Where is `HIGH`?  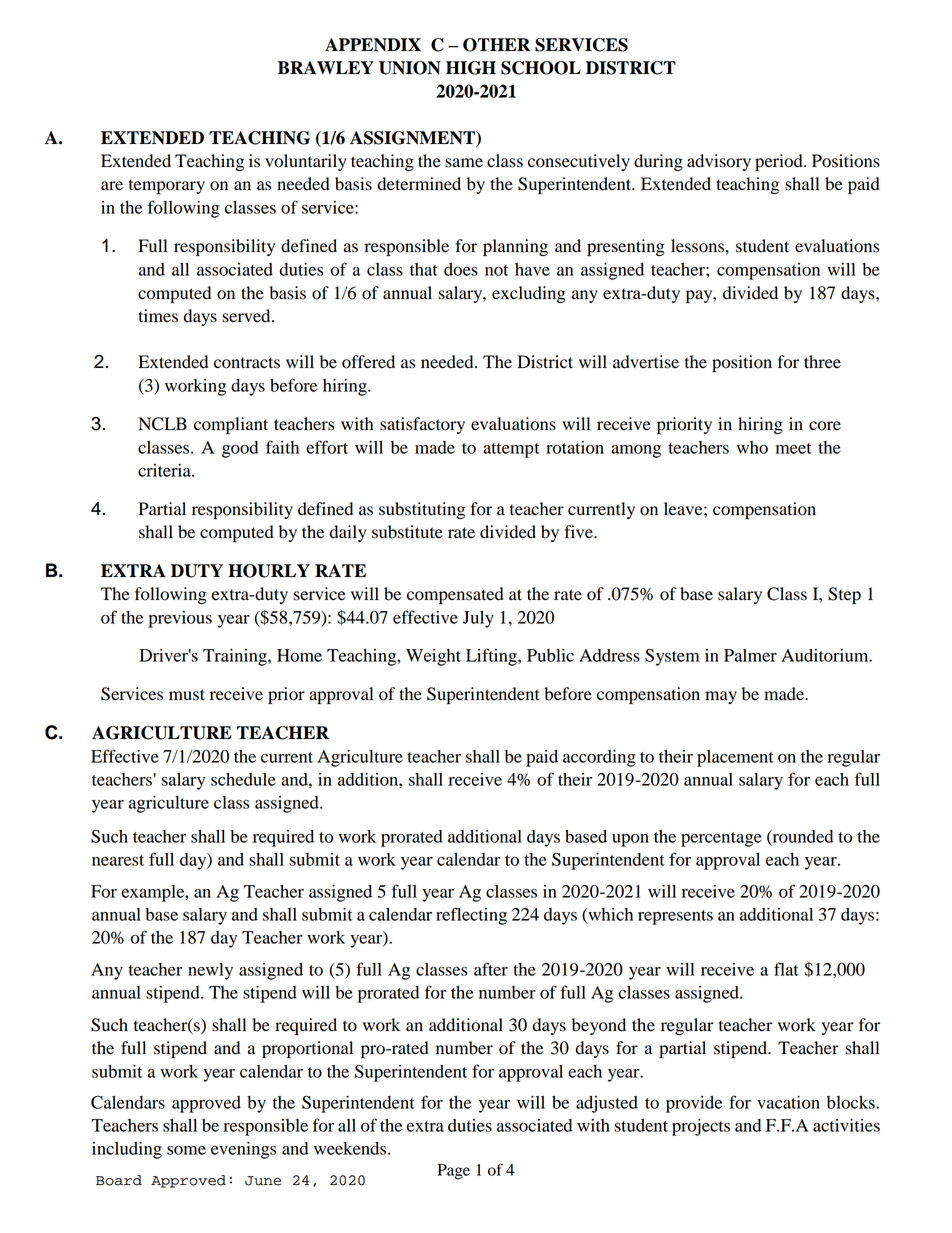
HIGH is located at coordinates (471, 68).
